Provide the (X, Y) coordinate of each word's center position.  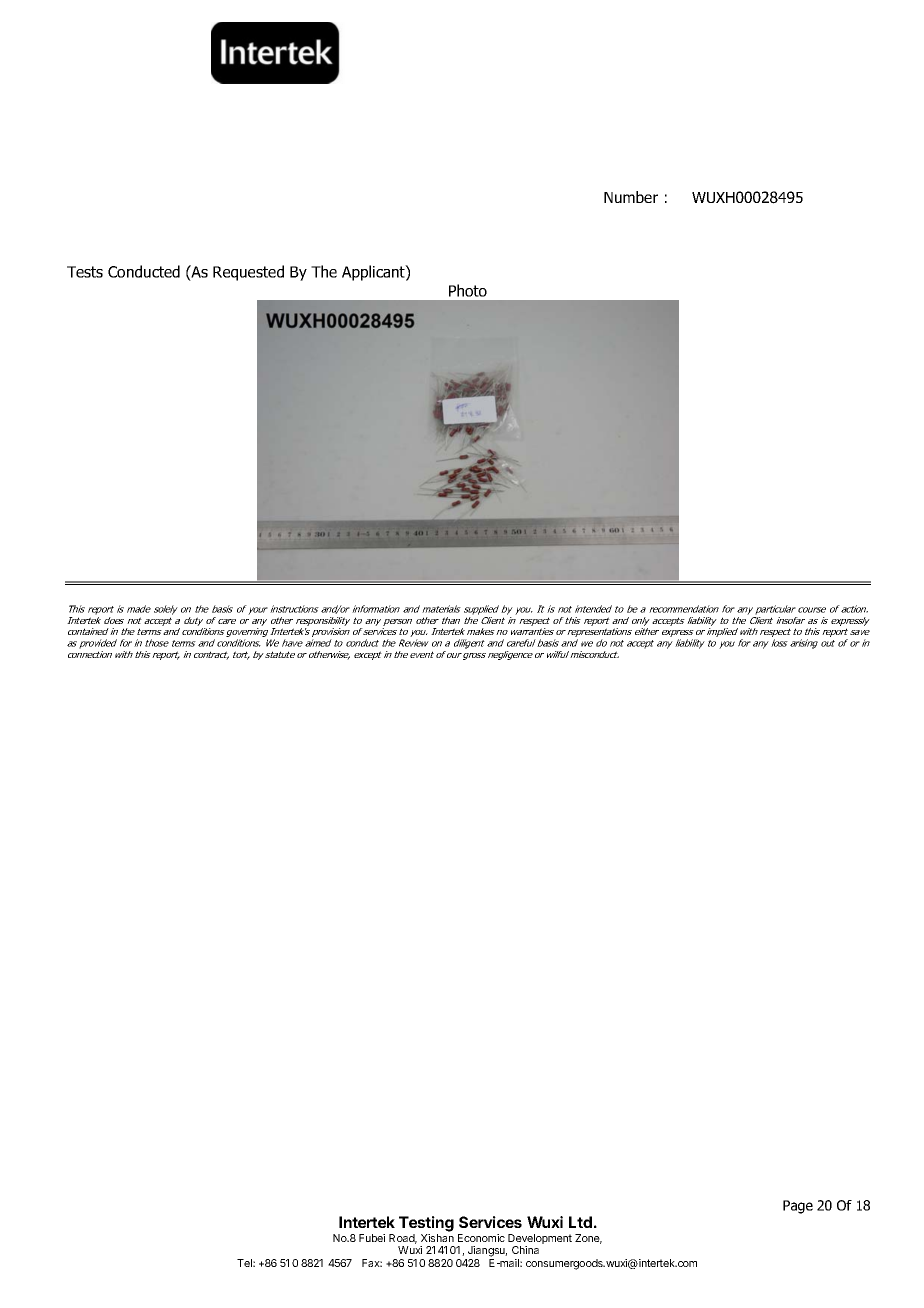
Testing (426, 1224)
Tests (85, 272)
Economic (481, 1238)
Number (631, 197)
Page (798, 1207)
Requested (248, 273)
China (525, 1250)
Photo (468, 290)
